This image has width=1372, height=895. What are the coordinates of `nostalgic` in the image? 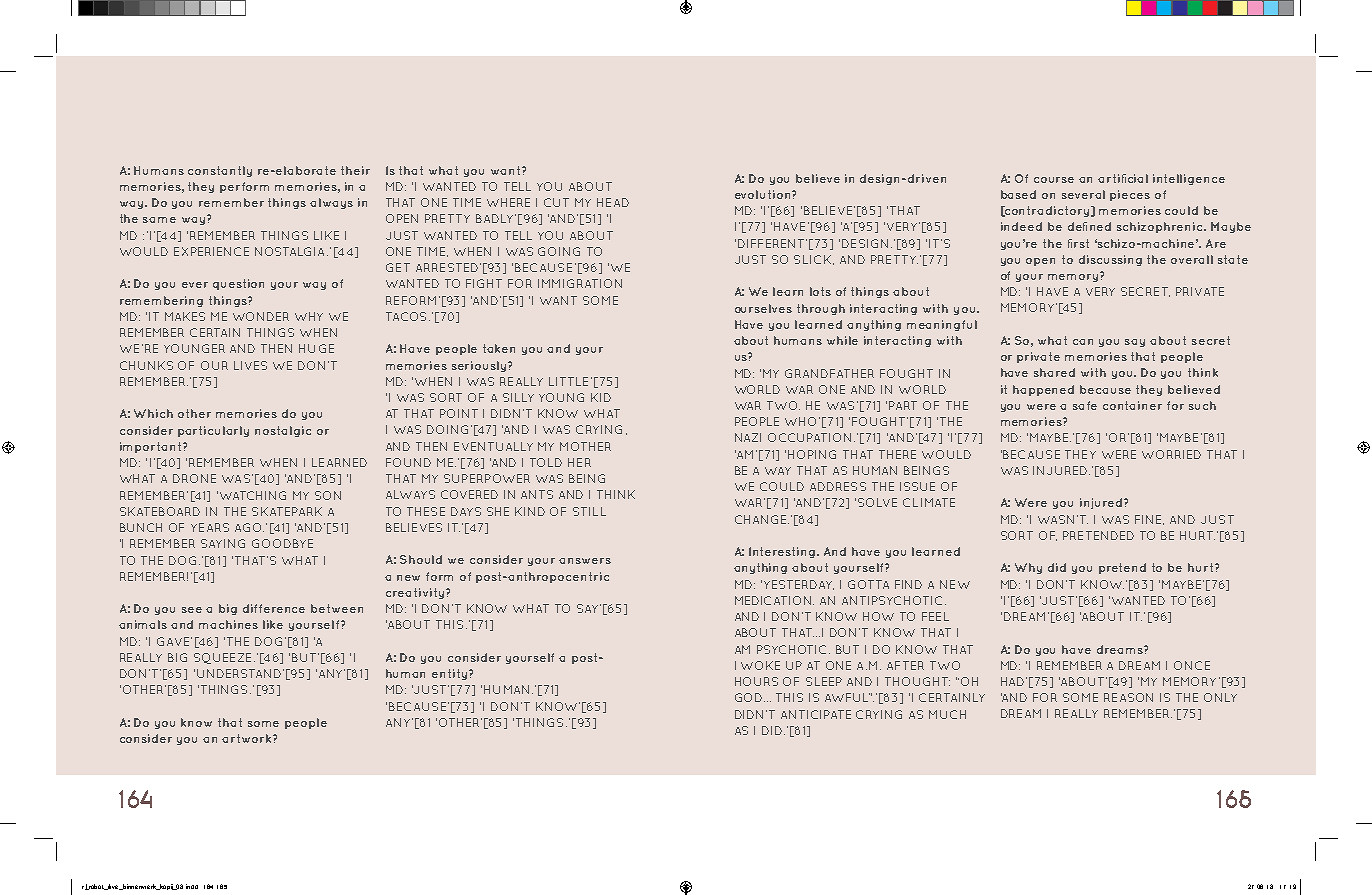 It's located at (283, 431).
